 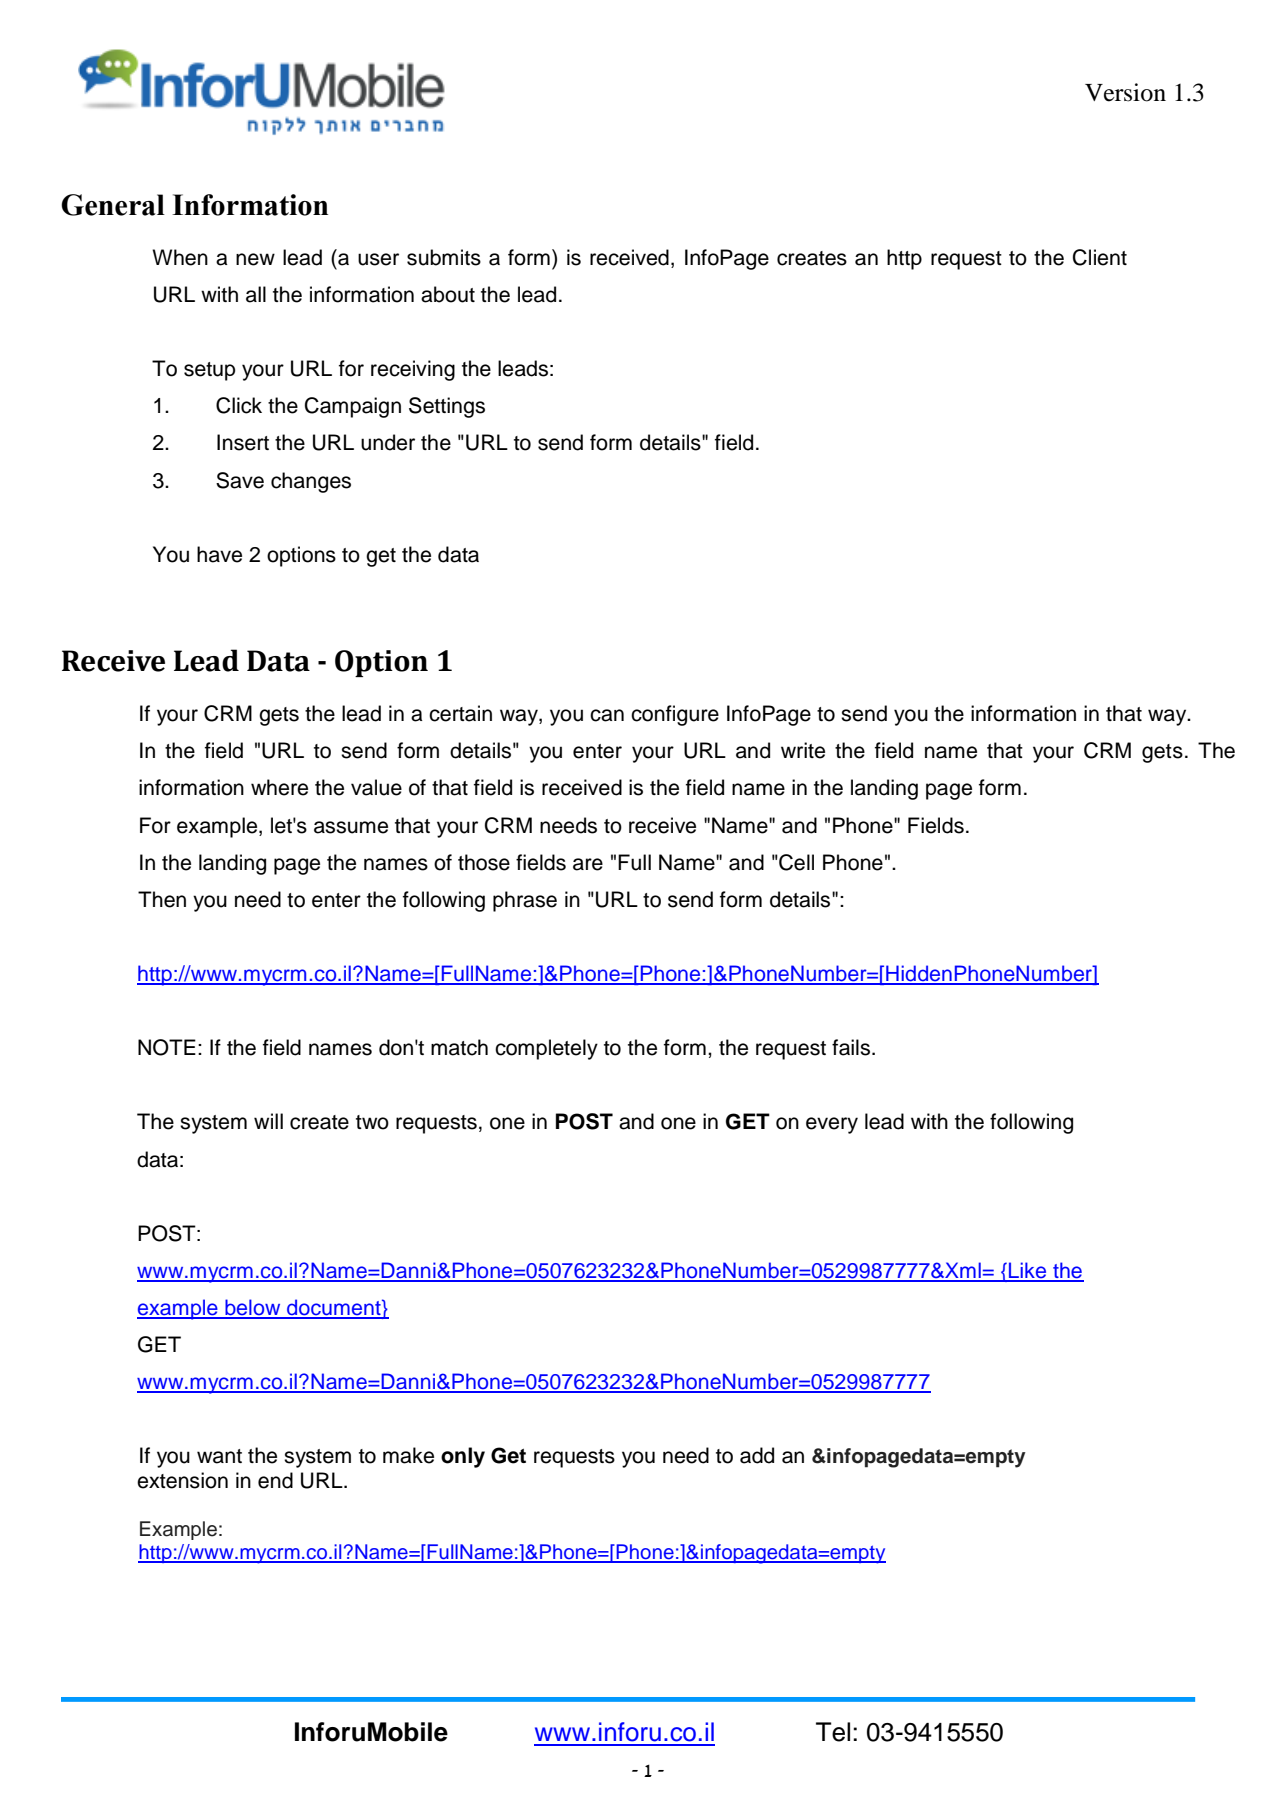 I want to click on submits, so click(x=444, y=257).
